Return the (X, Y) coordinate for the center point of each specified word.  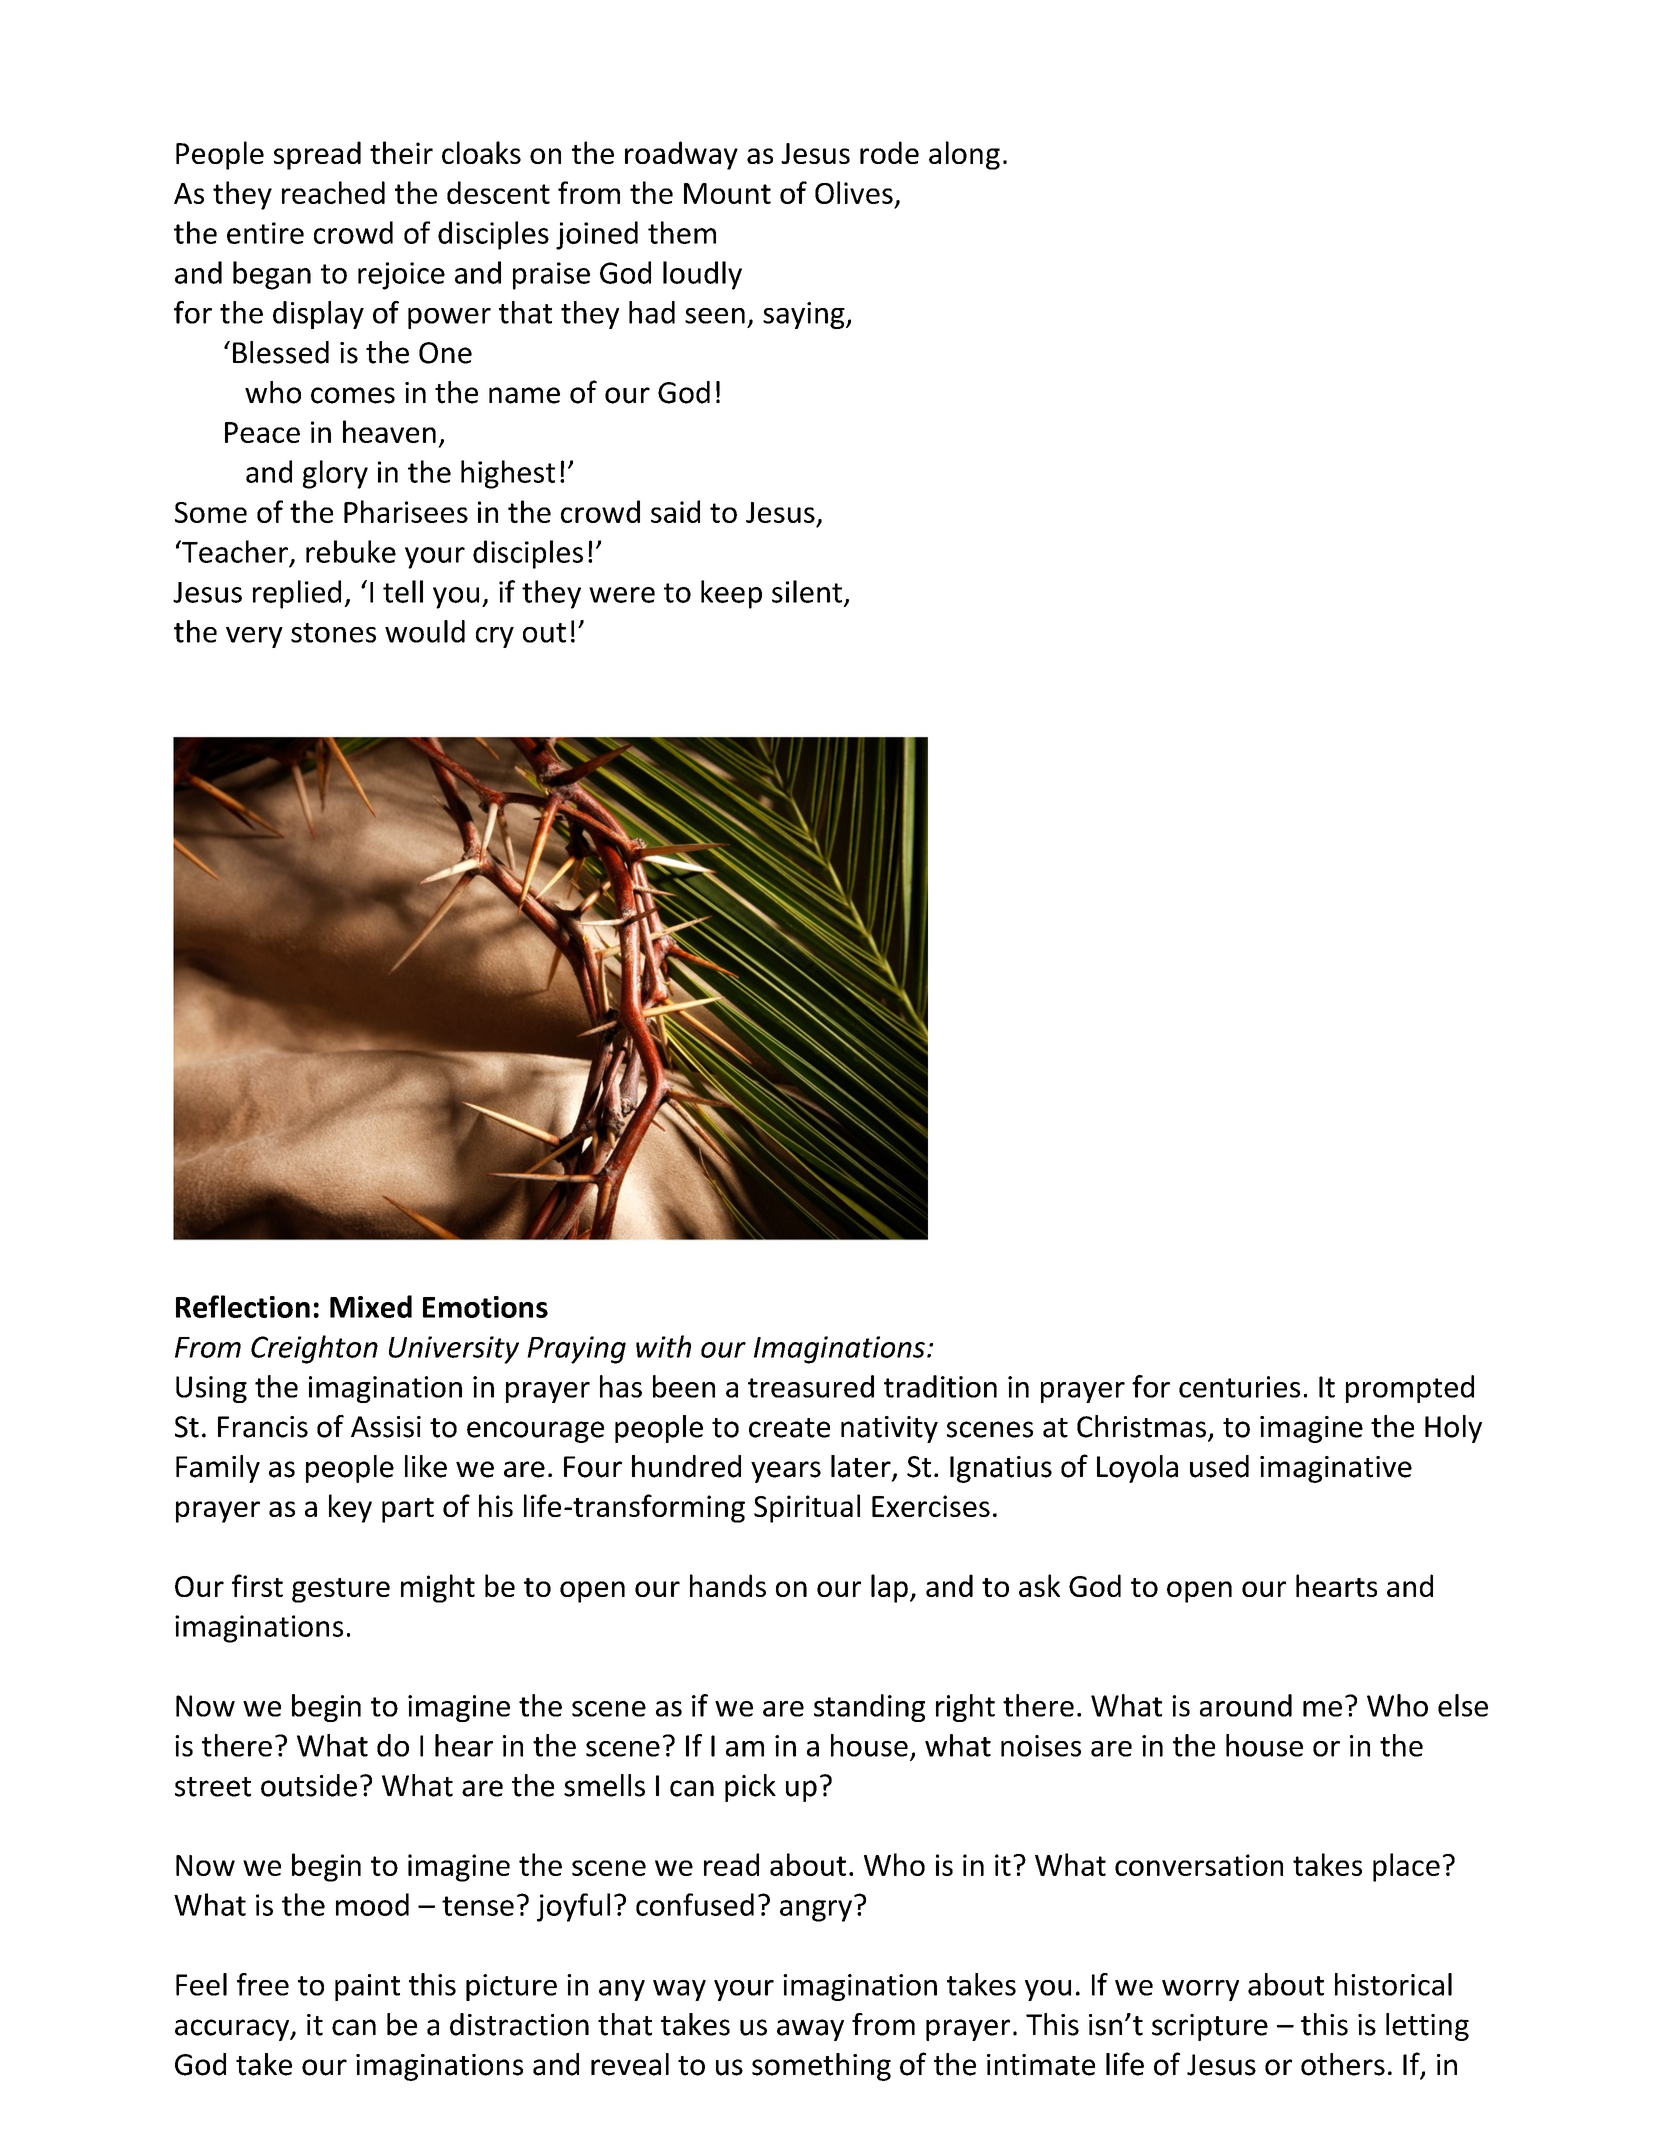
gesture (341, 1590)
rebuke (351, 551)
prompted (1410, 1389)
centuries (1239, 1387)
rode (889, 152)
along (964, 155)
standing (869, 1708)
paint (367, 1987)
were (622, 595)
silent (807, 591)
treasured (811, 1386)
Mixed (371, 1306)
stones (333, 633)
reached (333, 192)
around (1246, 1705)
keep (731, 594)
